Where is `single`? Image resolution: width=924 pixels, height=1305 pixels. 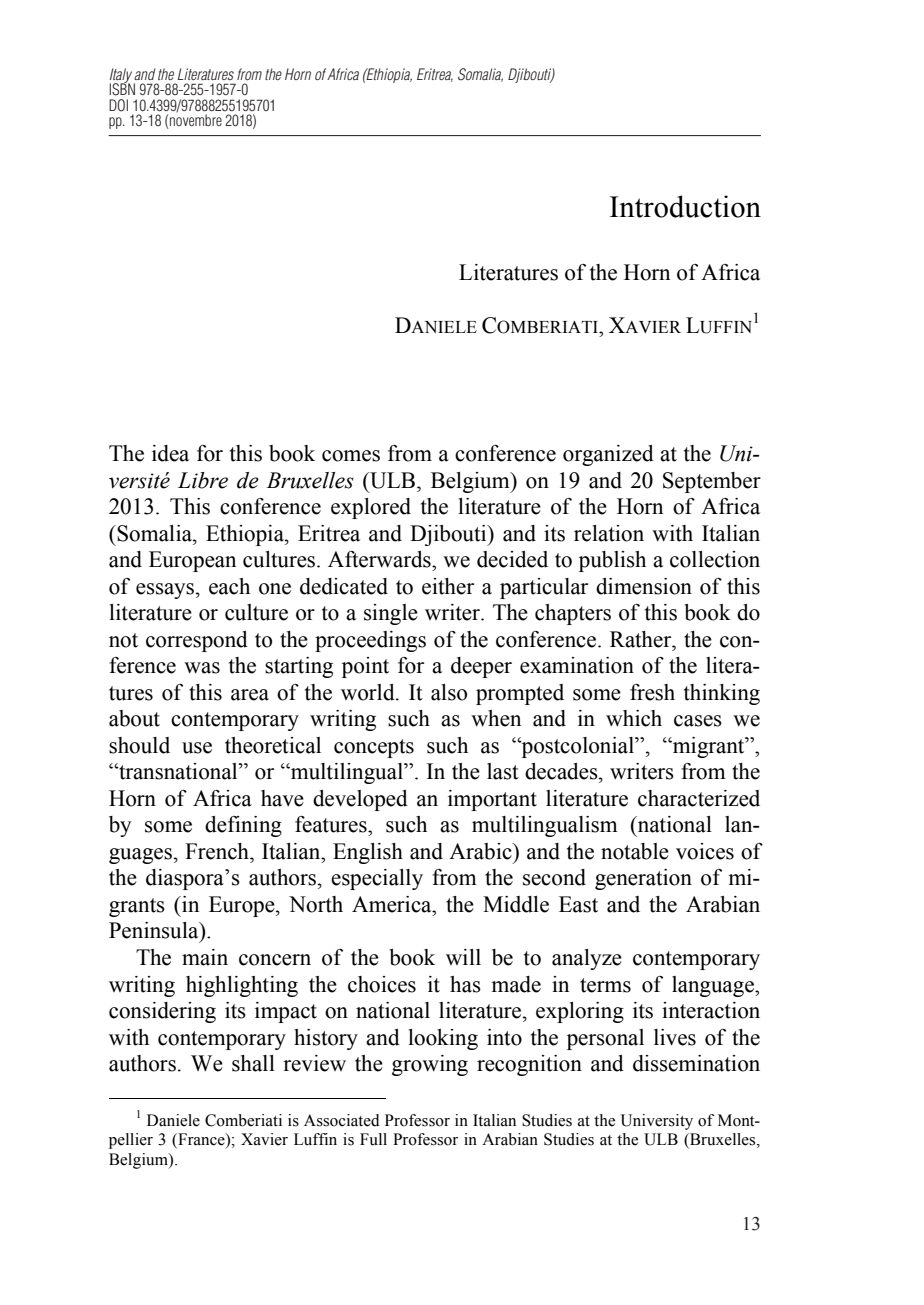 single is located at coordinates (391, 614).
